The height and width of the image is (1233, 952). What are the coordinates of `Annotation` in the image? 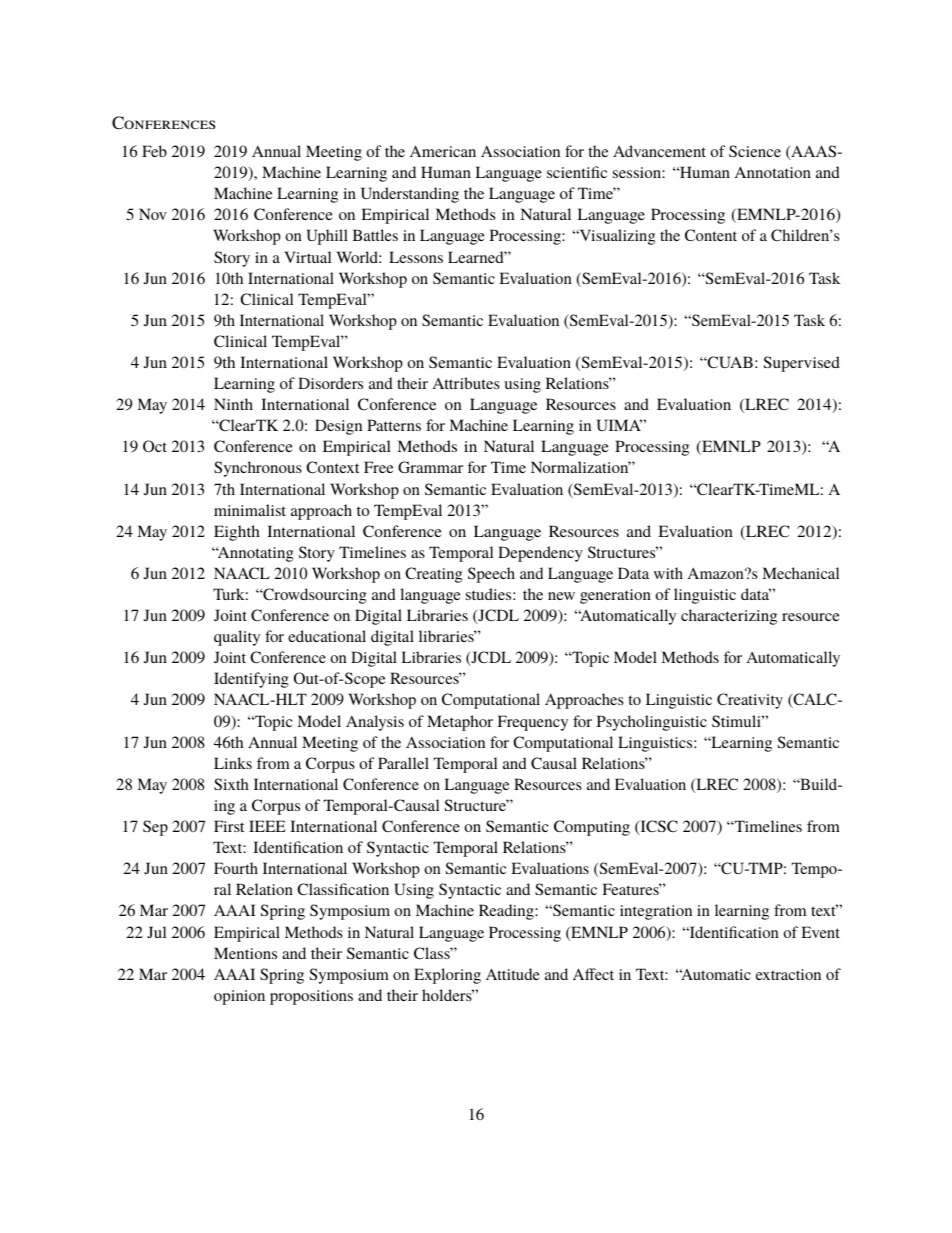 It's located at (773, 172).
